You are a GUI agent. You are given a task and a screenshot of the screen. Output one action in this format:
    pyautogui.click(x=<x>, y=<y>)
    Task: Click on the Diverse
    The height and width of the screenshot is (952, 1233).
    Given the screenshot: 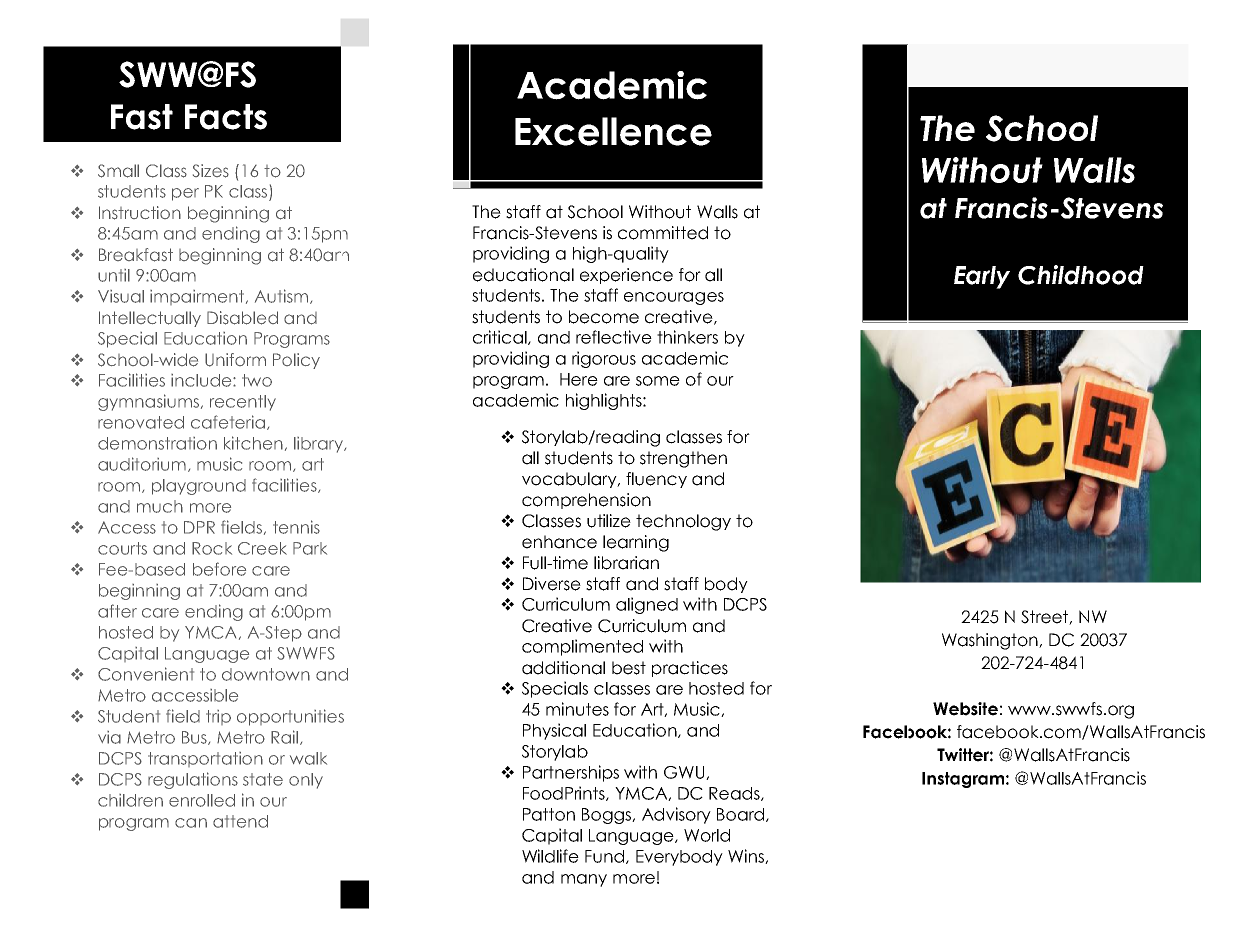 What is the action you would take?
    pyautogui.click(x=552, y=584)
